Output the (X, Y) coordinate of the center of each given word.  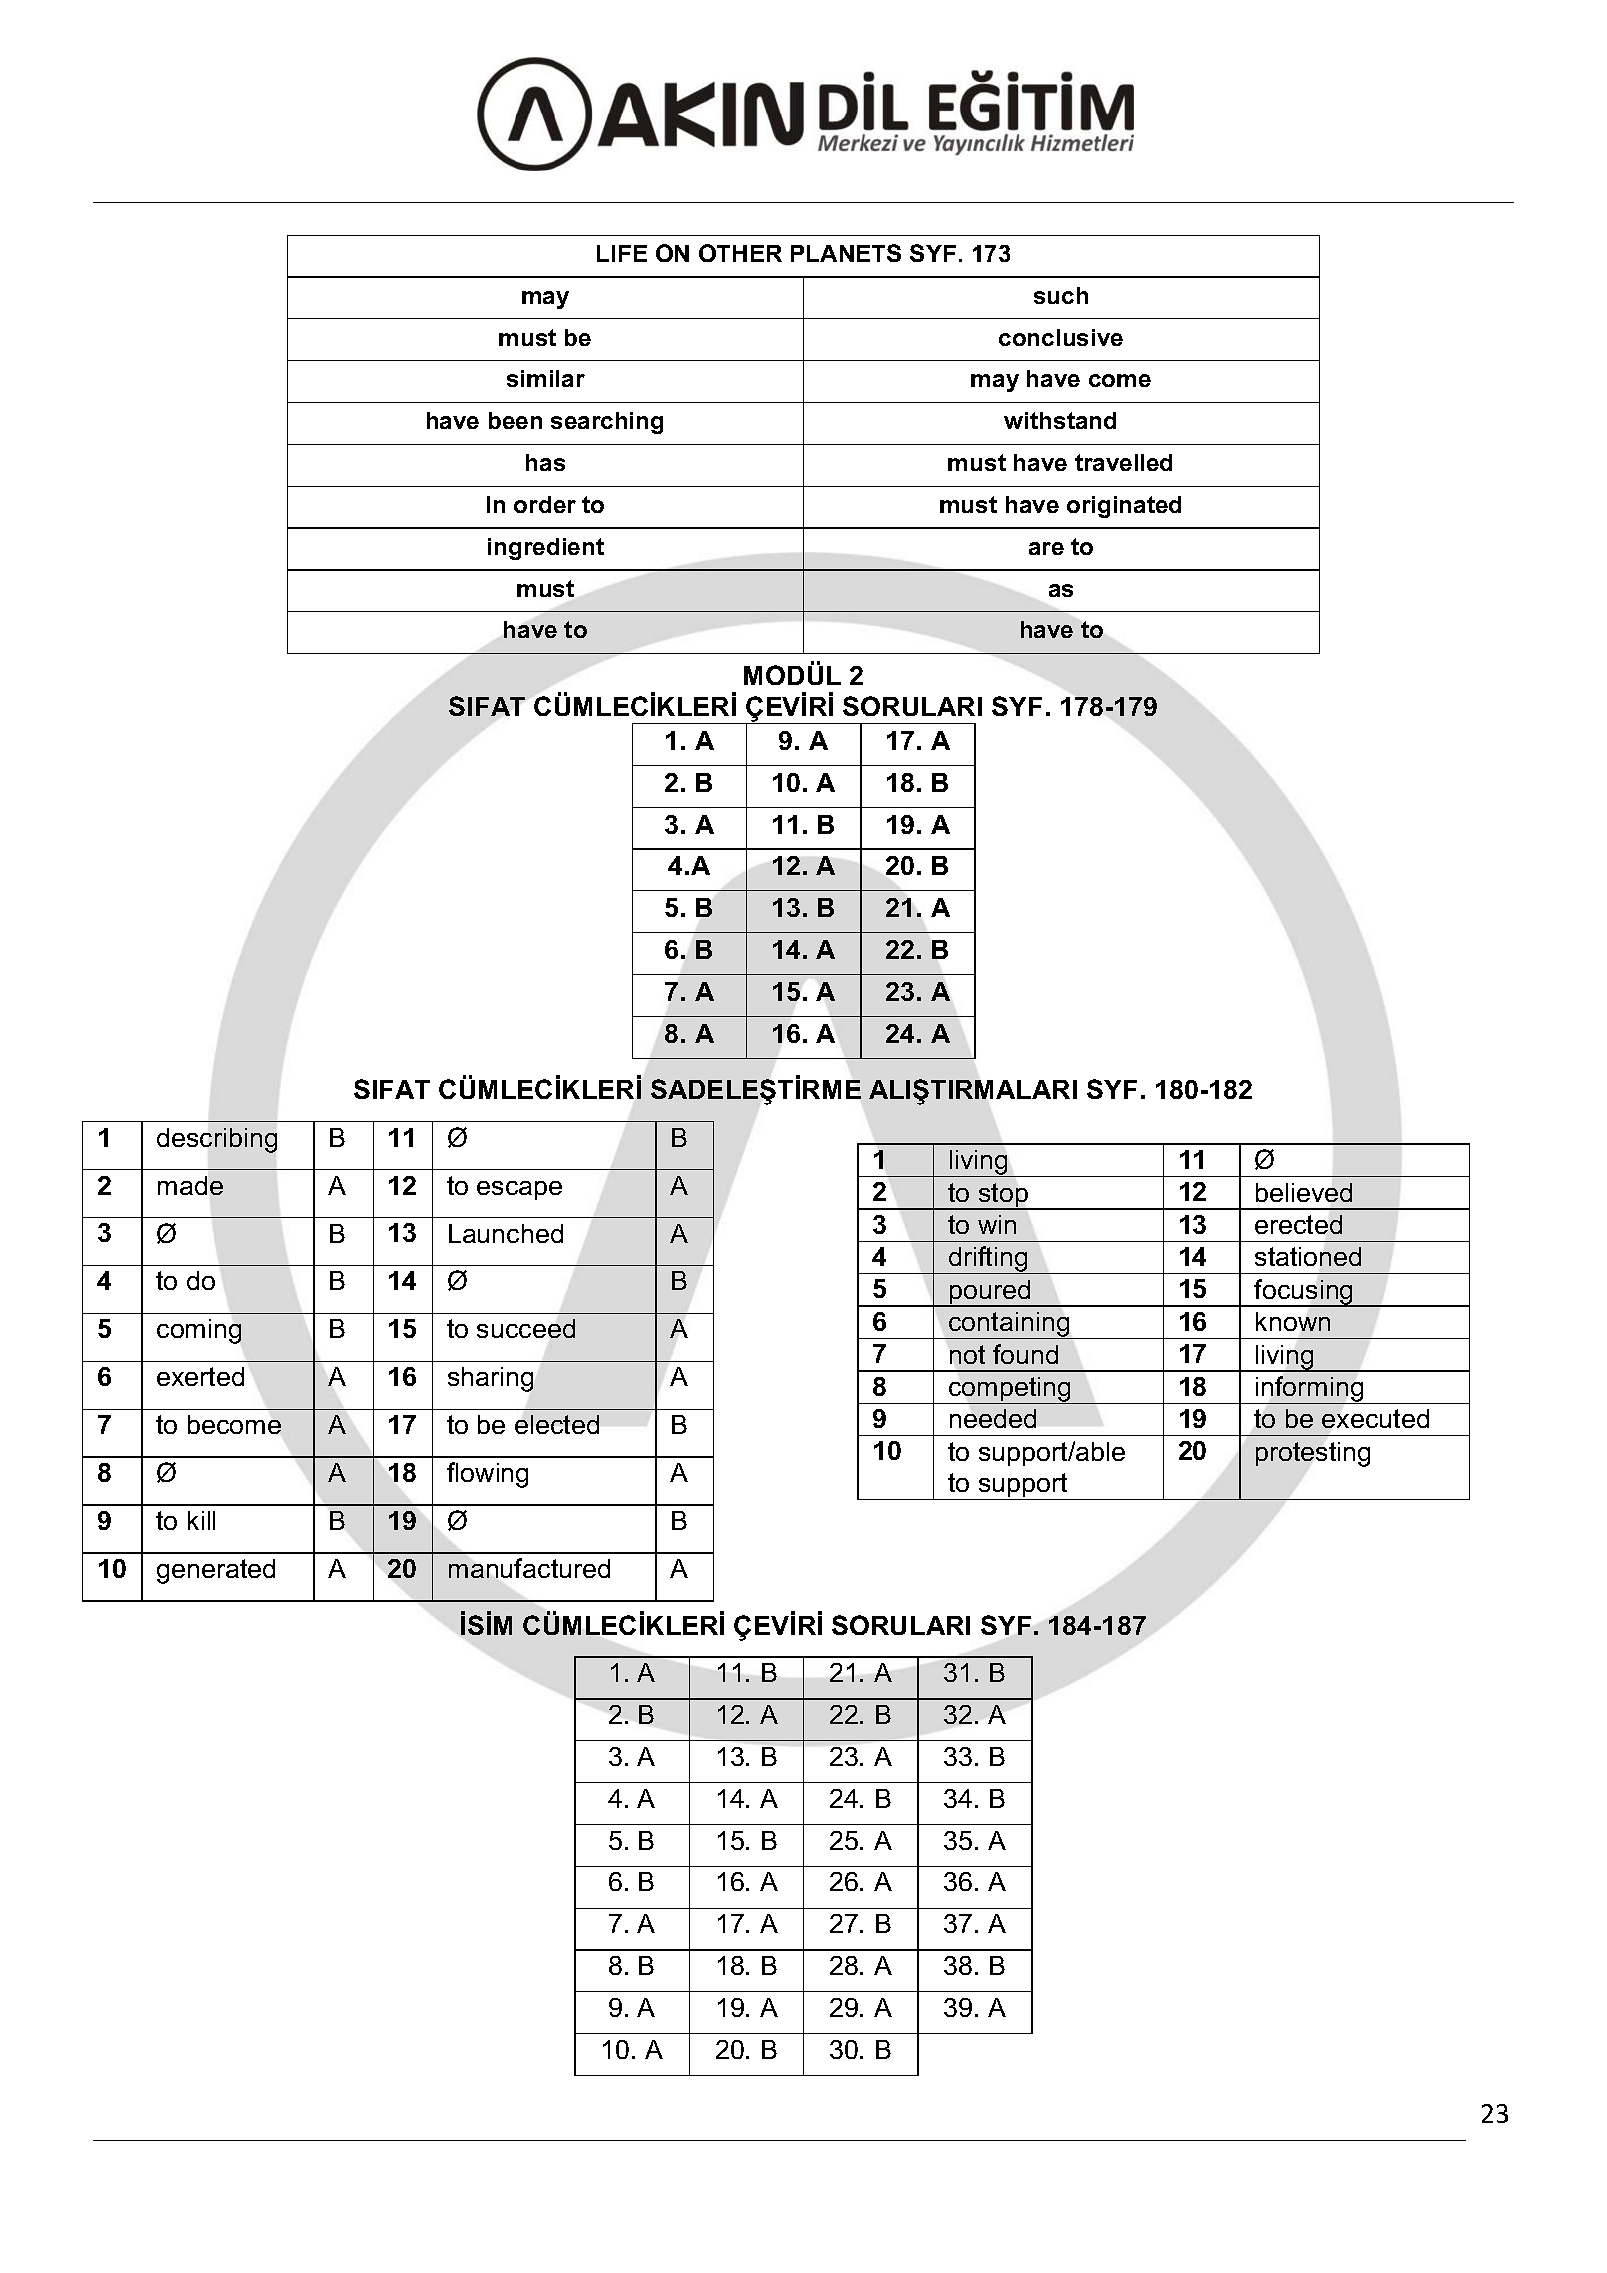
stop (1003, 1196)
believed (1304, 1192)
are (1046, 548)
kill (201, 1520)
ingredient (546, 549)
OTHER (740, 253)
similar (546, 378)
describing (217, 1140)
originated (1124, 507)
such (1061, 295)
